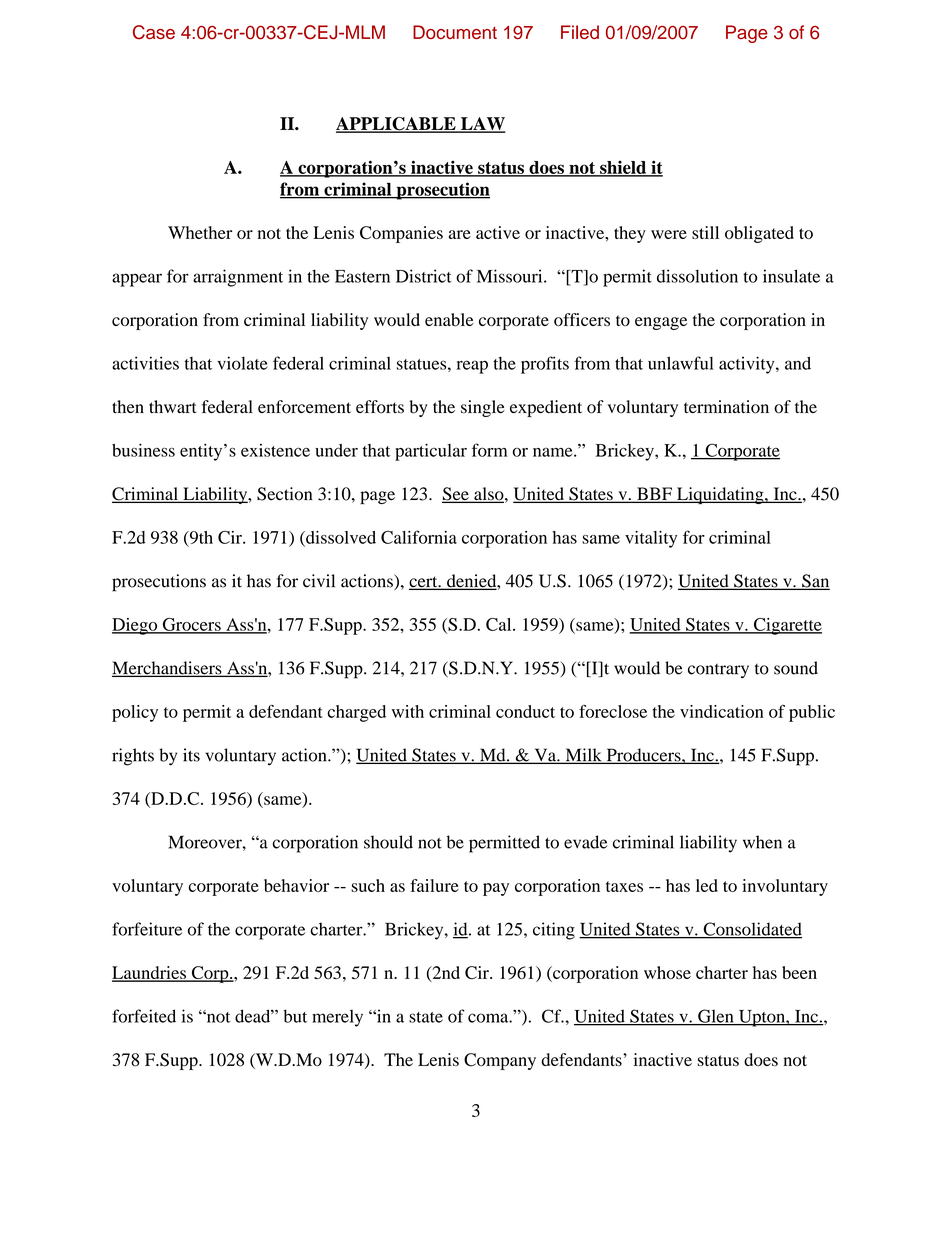 The width and height of the screenshot is (952, 1233). I want to click on Glen, so click(716, 1017).
